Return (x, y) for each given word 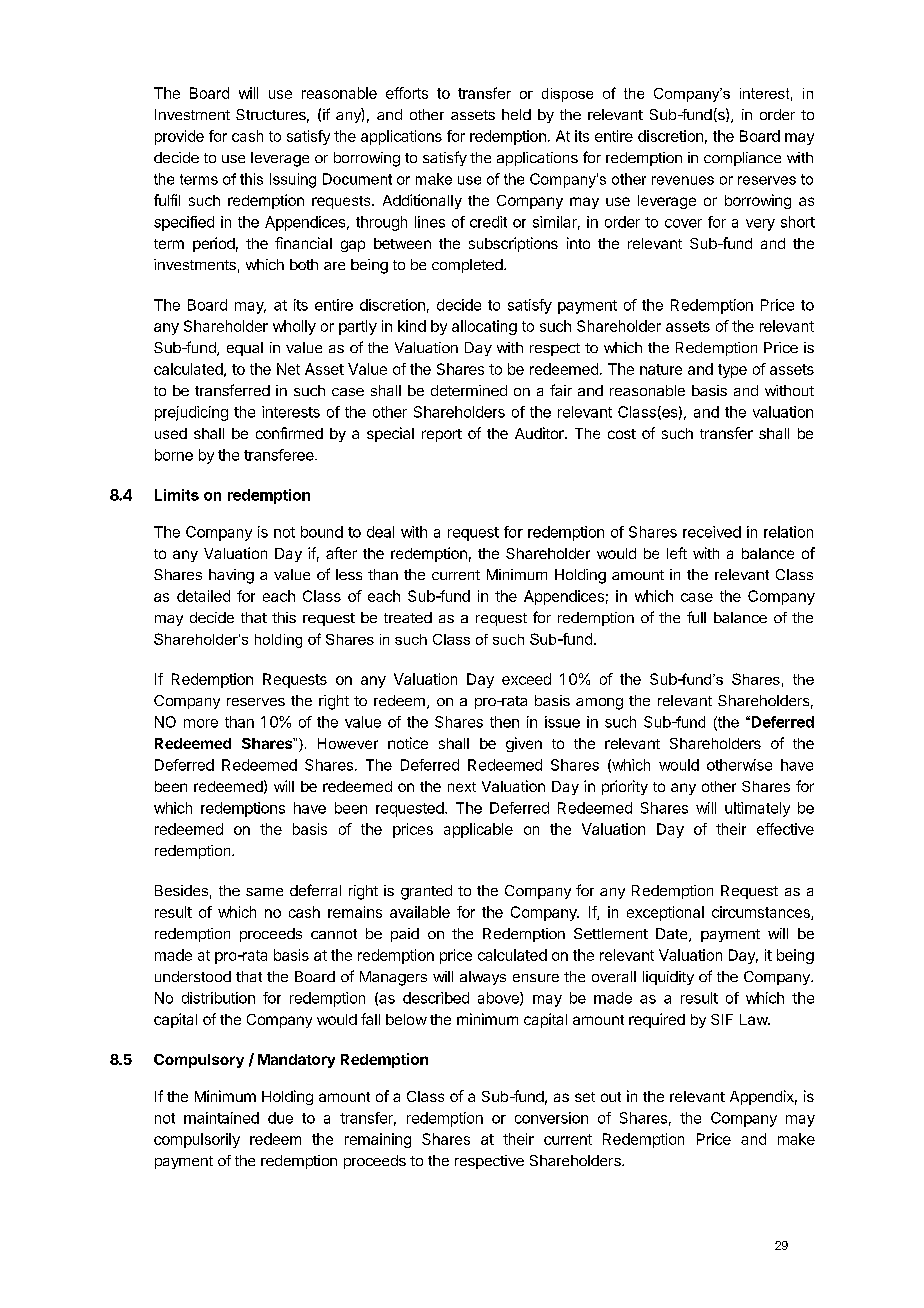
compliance (742, 159)
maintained (221, 1118)
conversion (551, 1118)
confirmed (289, 433)
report (442, 435)
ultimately (757, 809)
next (462, 787)
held (516, 114)
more (201, 723)
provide (179, 137)
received (712, 532)
